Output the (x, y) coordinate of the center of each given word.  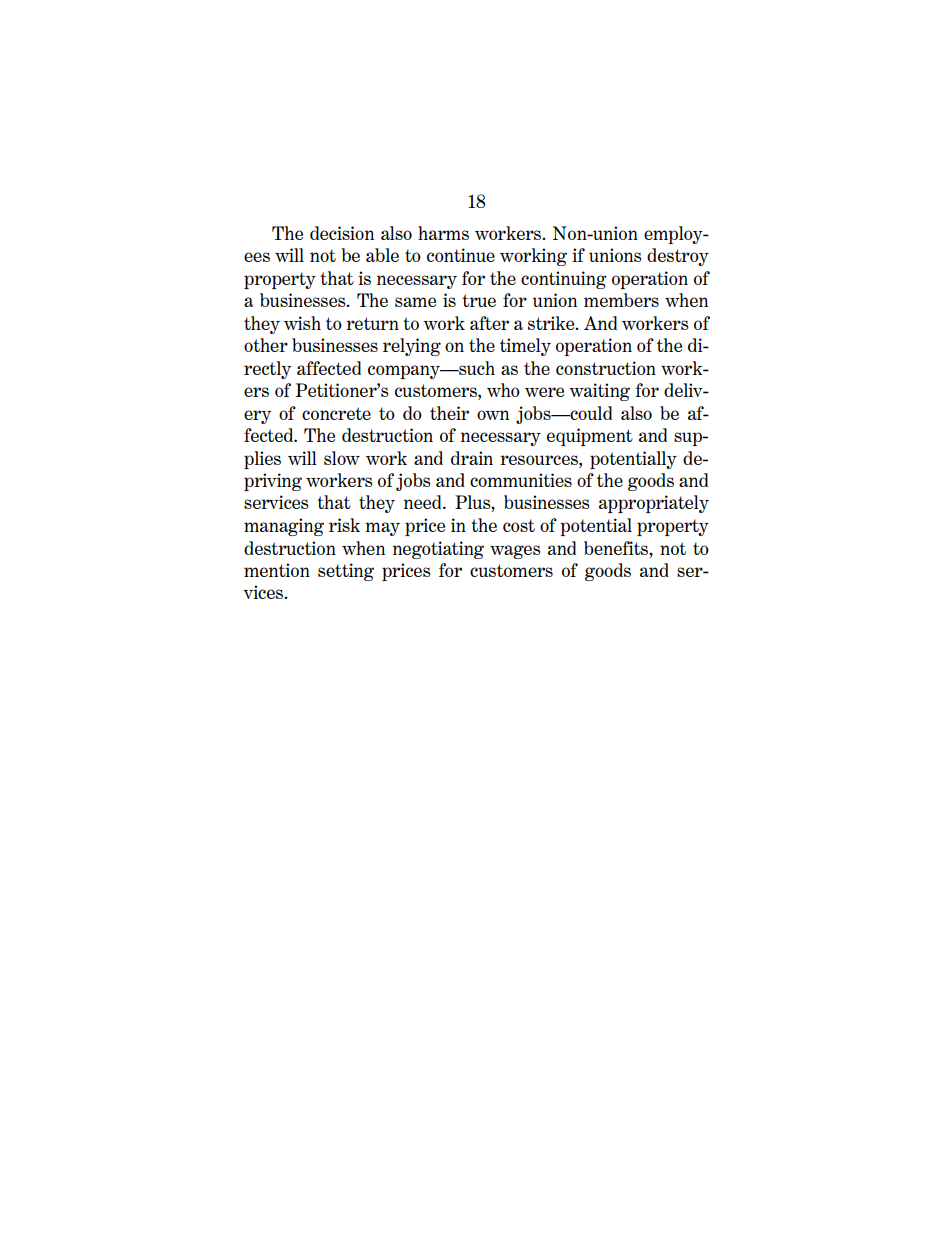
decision (342, 233)
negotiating (438, 550)
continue (461, 255)
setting (346, 572)
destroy (678, 257)
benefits (617, 548)
